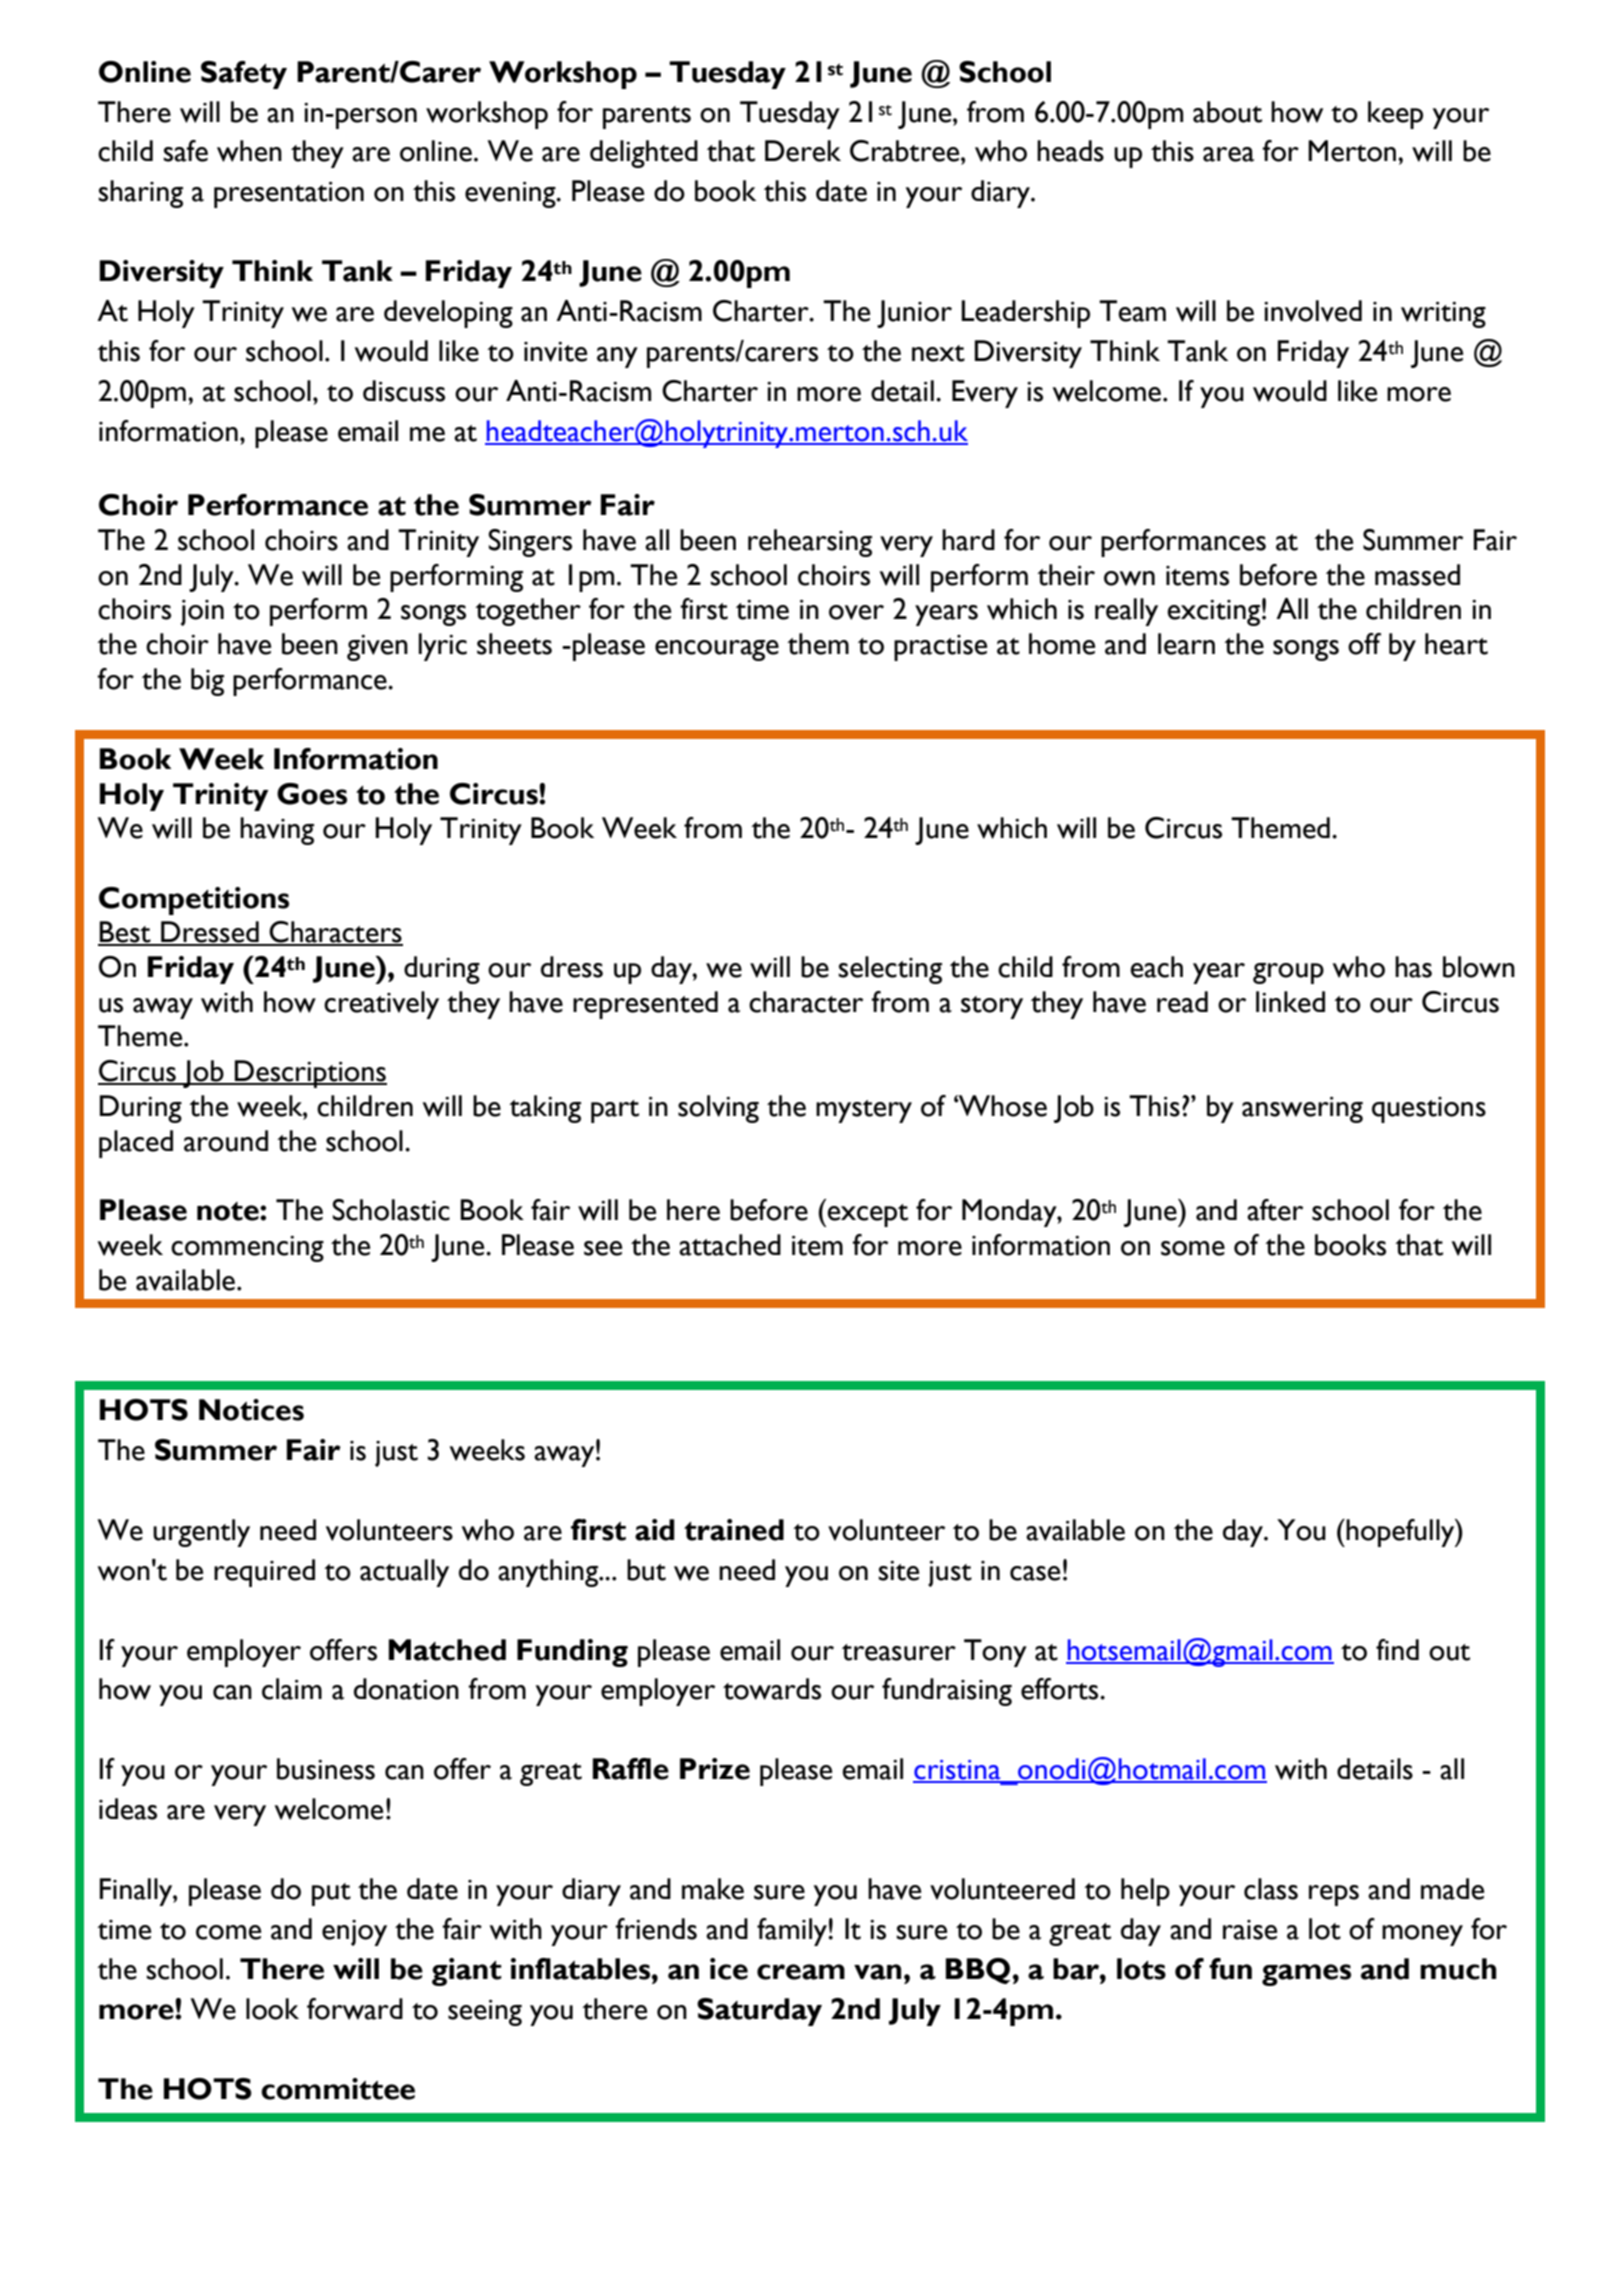  What do you see at coordinates (1417, 575) in the image?
I see `massed` at bounding box center [1417, 575].
